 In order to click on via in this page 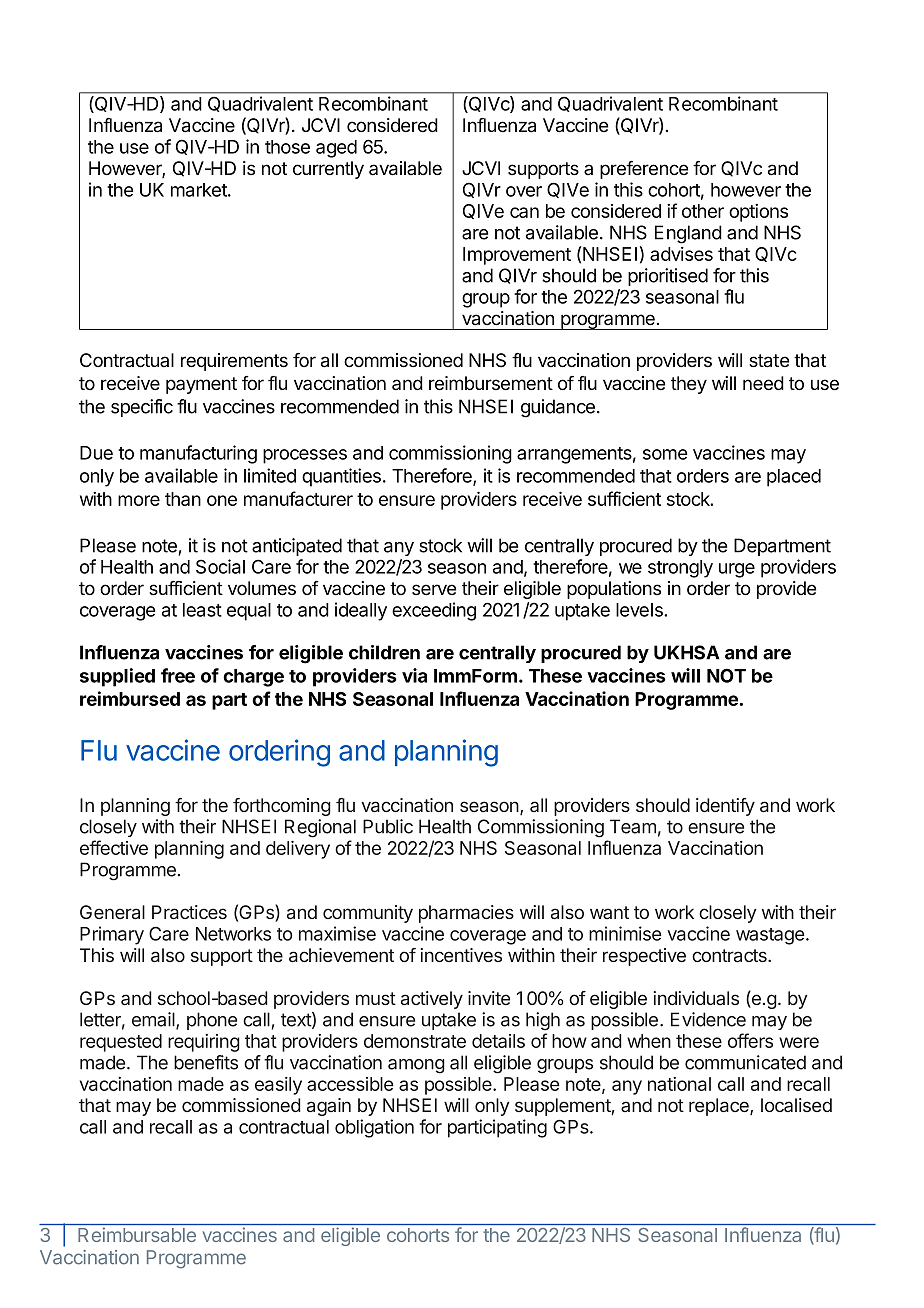, I will do `click(414, 675)`.
